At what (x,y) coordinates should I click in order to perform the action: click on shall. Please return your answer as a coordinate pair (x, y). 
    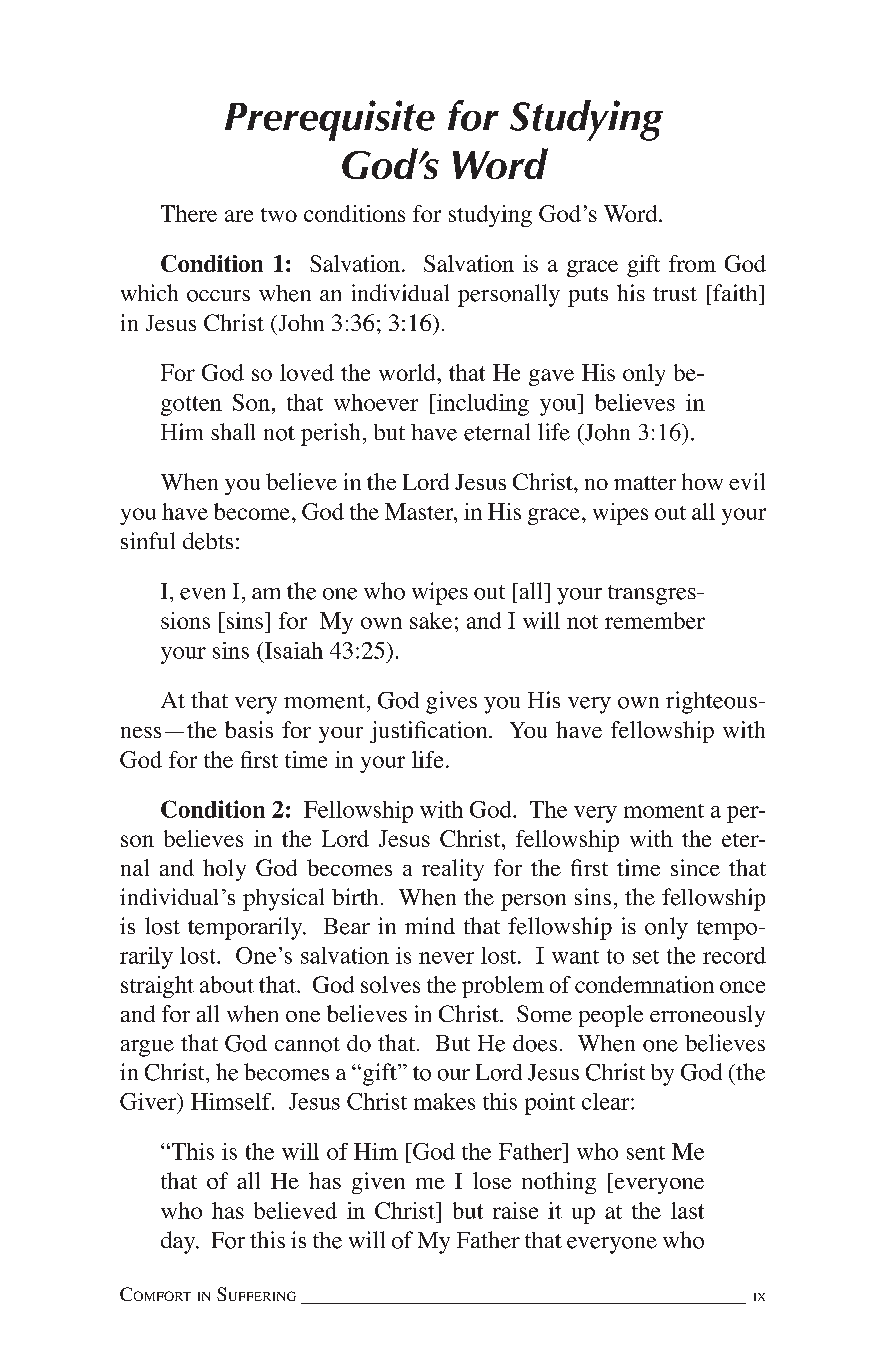
    Looking at the image, I should click on (233, 431).
